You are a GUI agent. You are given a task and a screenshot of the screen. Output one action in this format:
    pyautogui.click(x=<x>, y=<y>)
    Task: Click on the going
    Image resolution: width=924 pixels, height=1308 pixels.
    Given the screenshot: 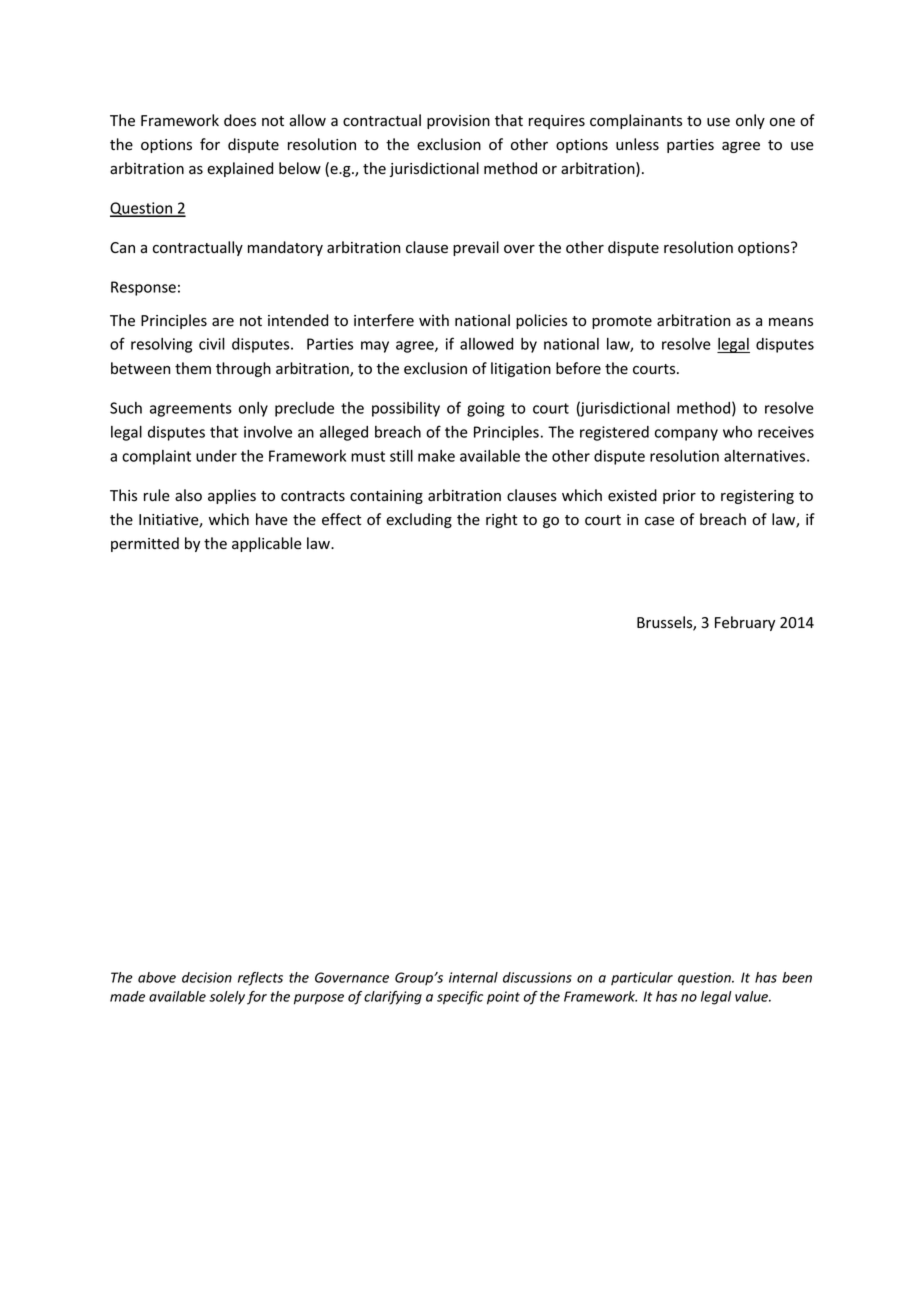 What is the action you would take?
    pyautogui.click(x=486, y=409)
